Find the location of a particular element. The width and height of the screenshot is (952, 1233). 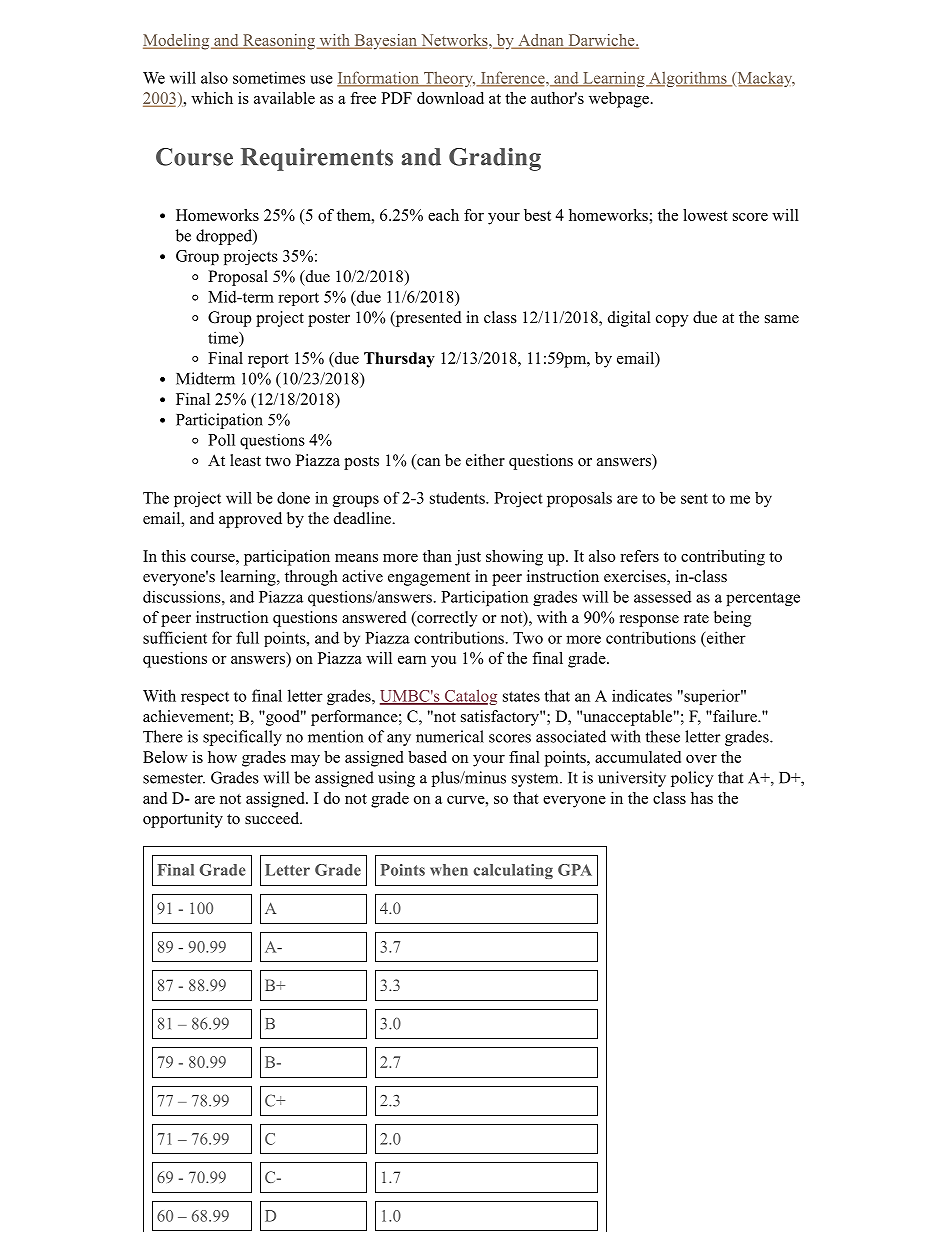

each is located at coordinates (443, 215).
